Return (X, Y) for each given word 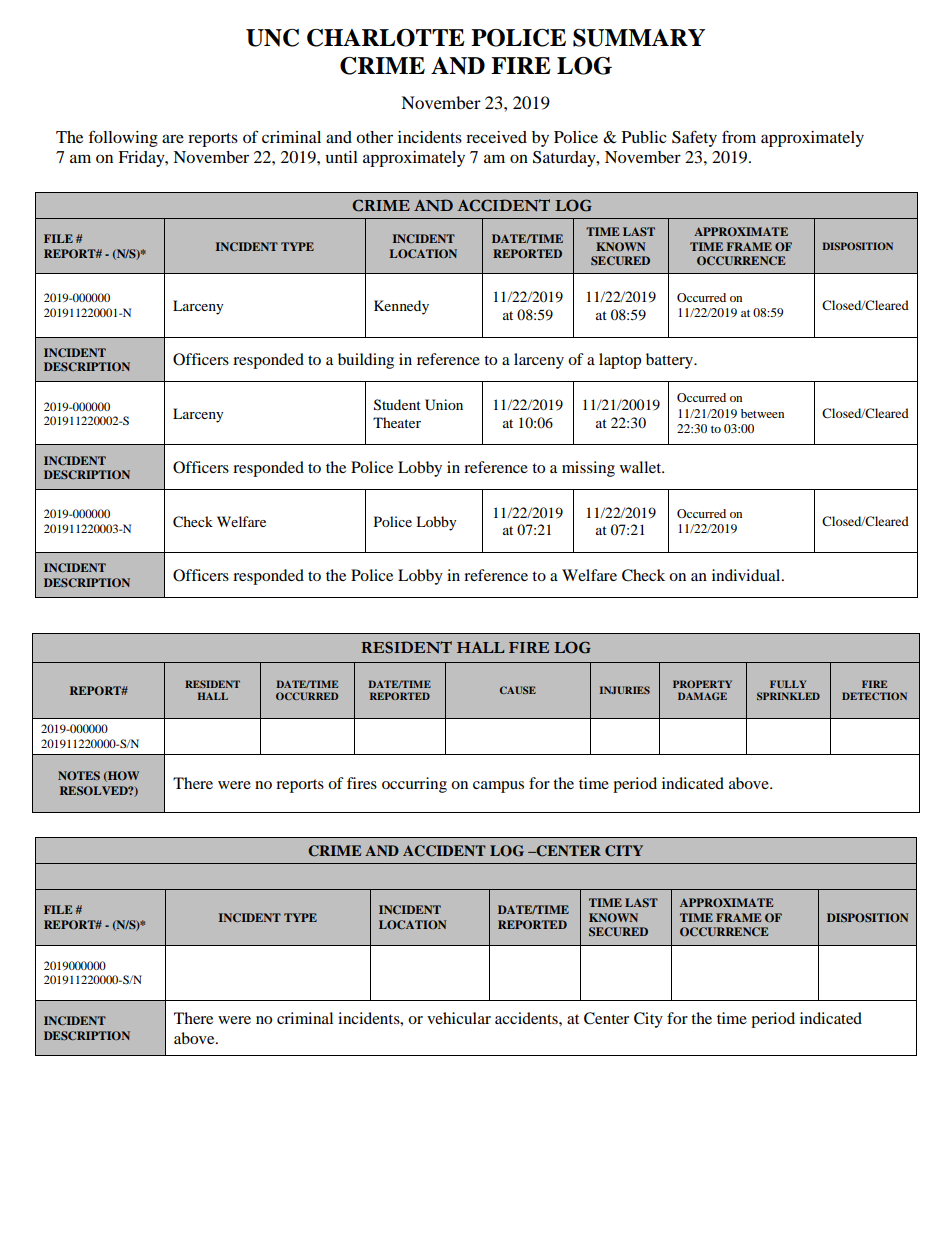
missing (588, 469)
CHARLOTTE (386, 38)
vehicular (459, 1018)
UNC (272, 38)
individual (747, 575)
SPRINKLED (788, 696)
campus (498, 787)
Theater (397, 422)
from (739, 136)
